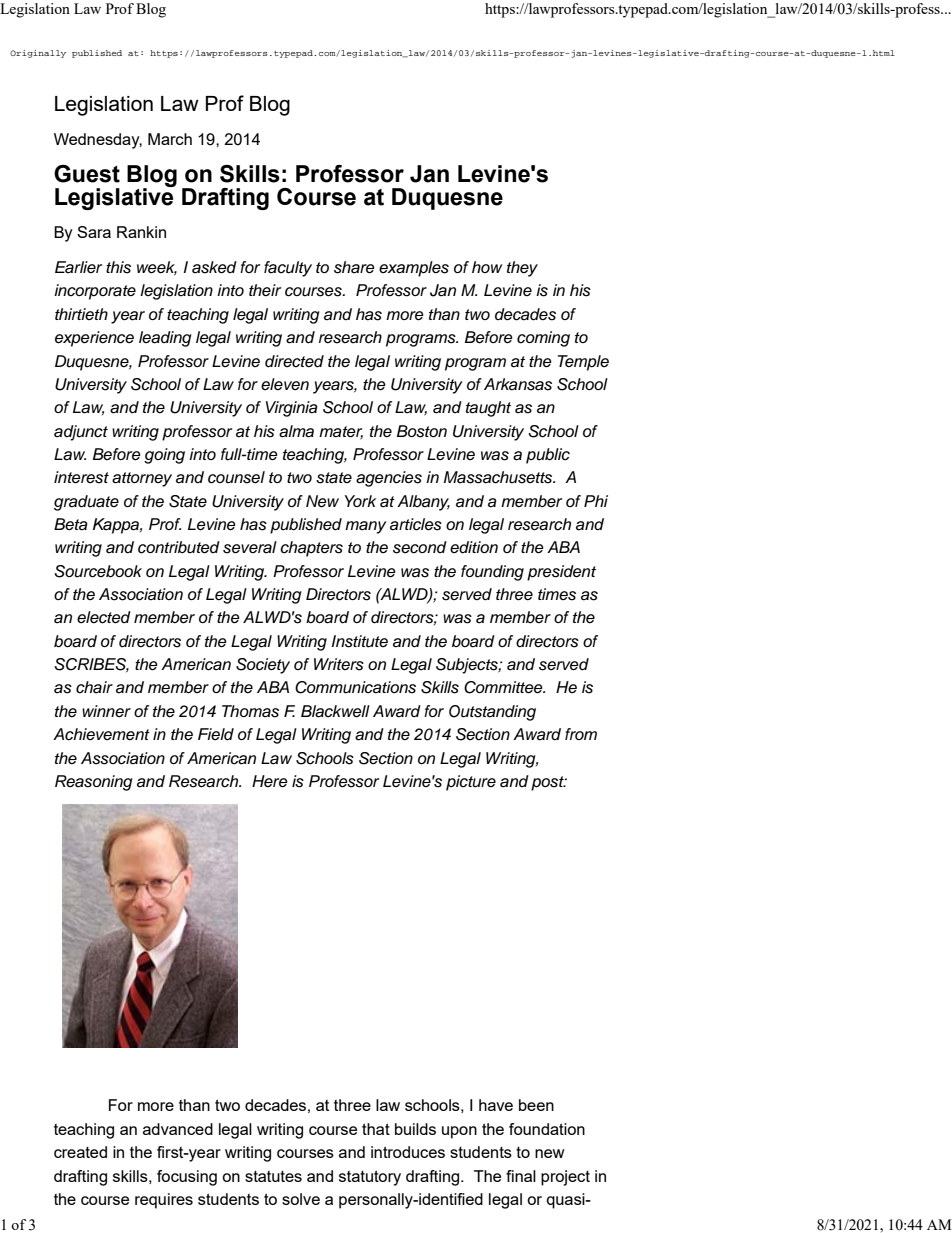  Describe the element at coordinates (341, 432) in the image. I see `mater` at that location.
